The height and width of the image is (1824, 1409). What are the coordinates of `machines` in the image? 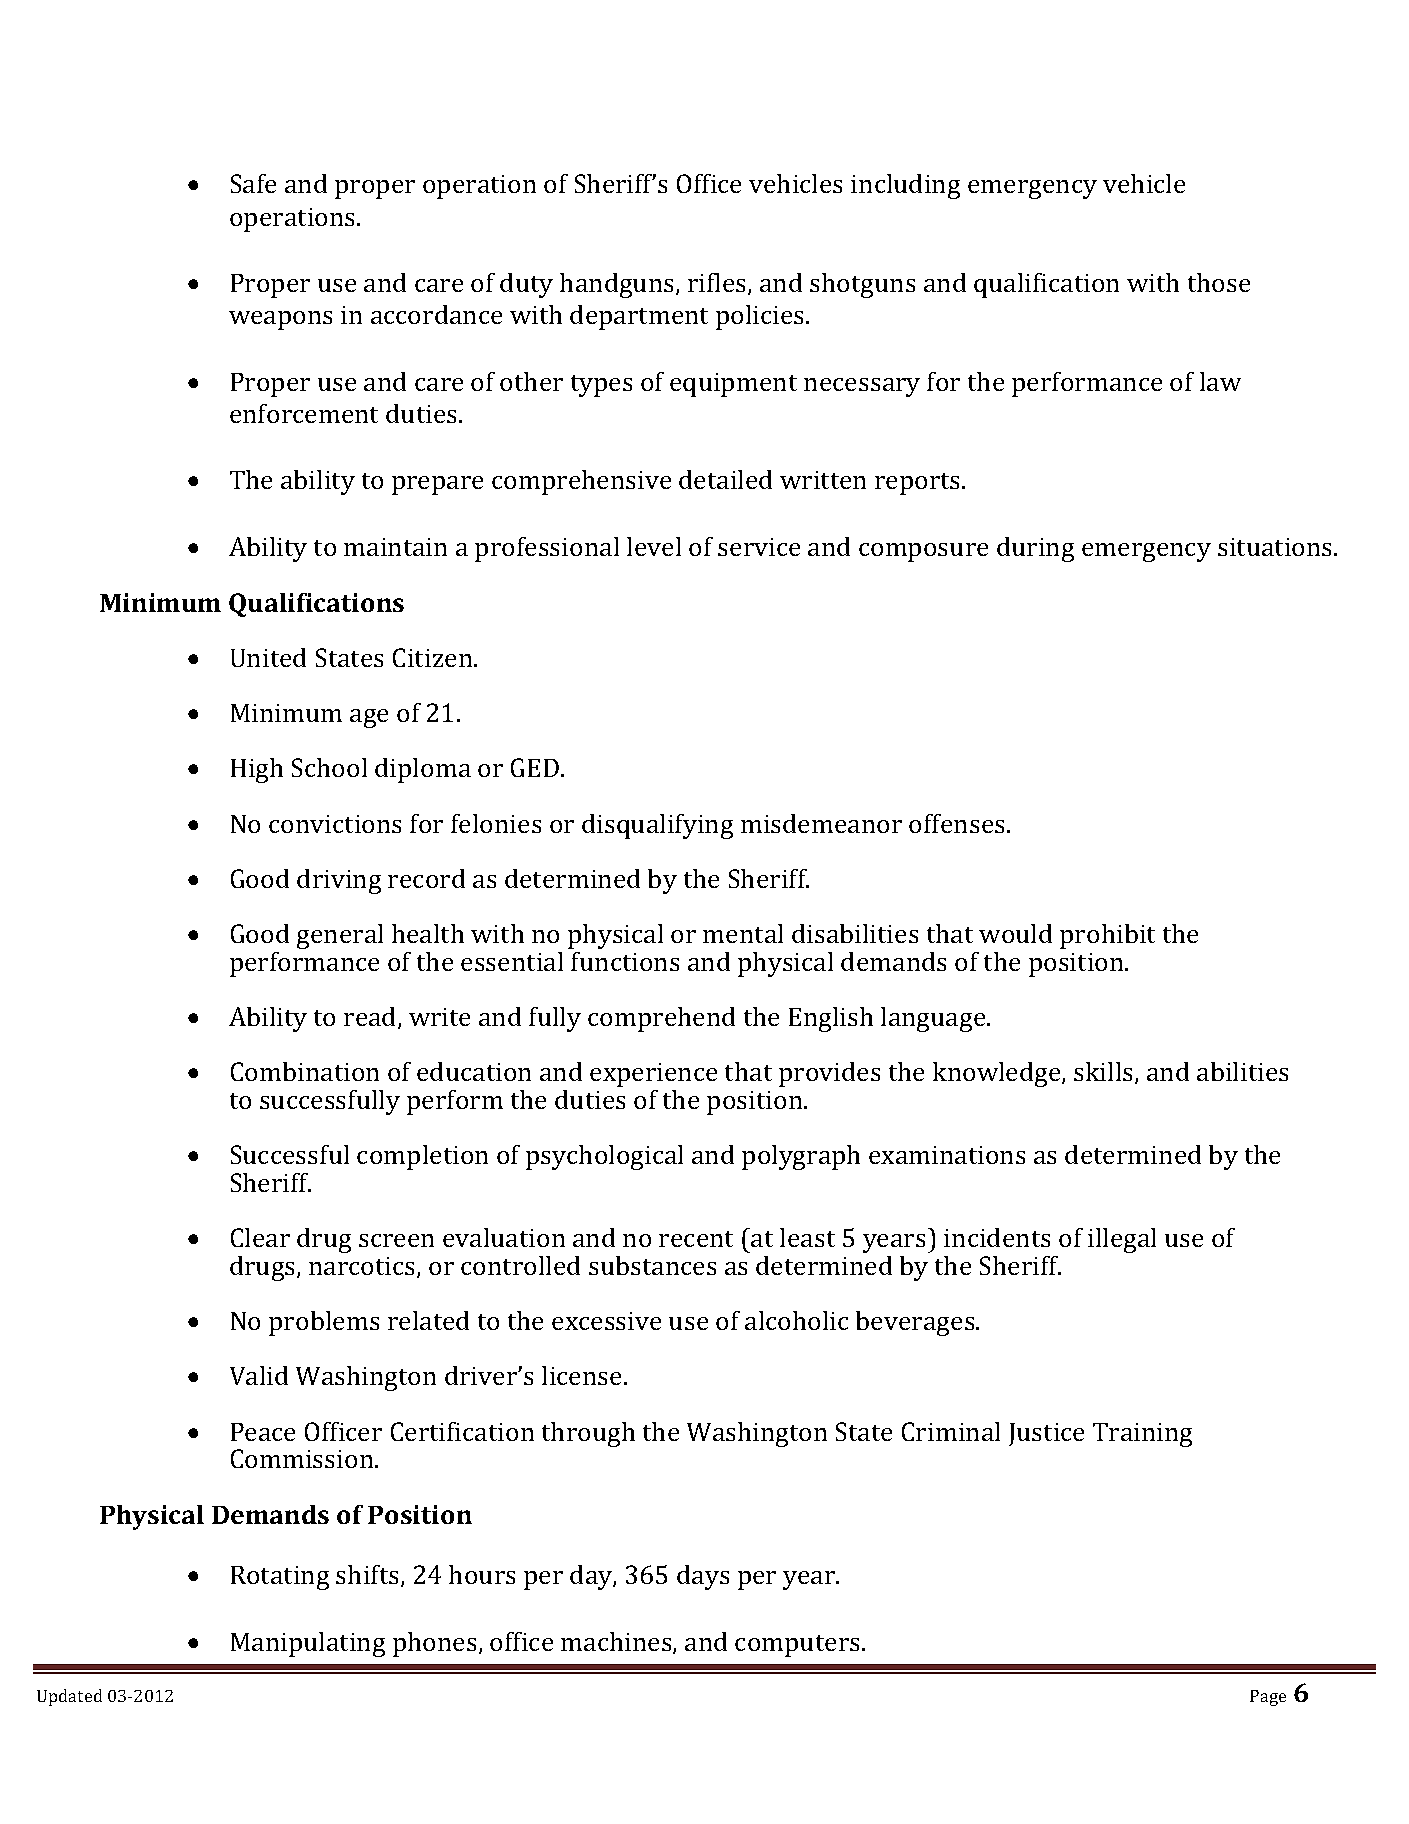 It's located at (617, 1643).
